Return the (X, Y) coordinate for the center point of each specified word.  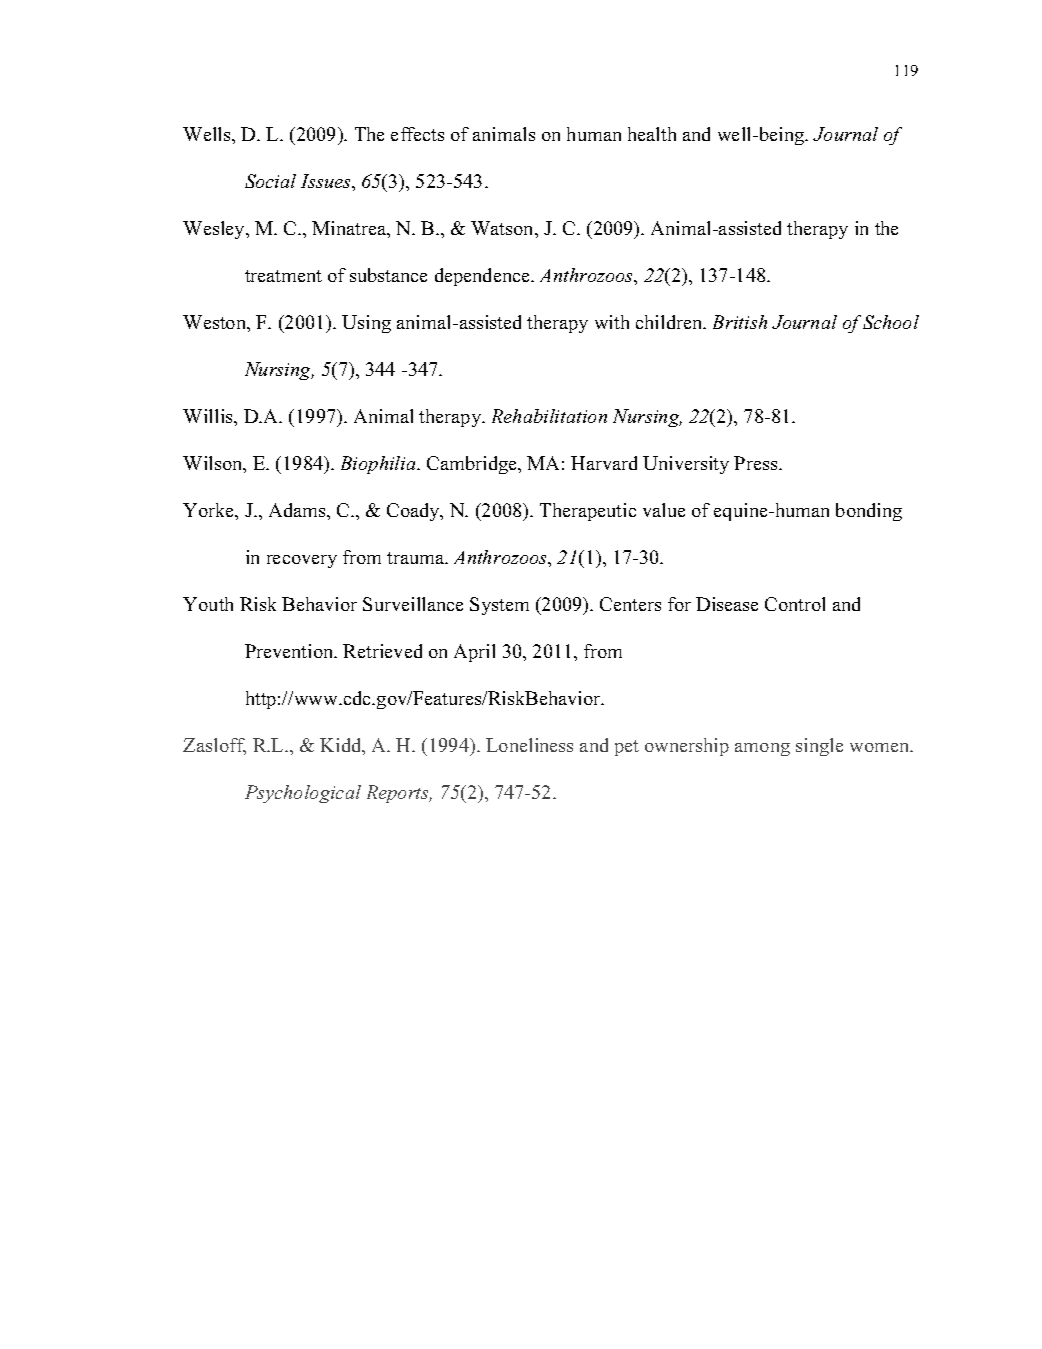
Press (757, 463)
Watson (503, 228)
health (652, 134)
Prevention (290, 651)
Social (270, 181)
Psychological (303, 794)
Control (795, 604)
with (612, 322)
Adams (298, 510)
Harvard (604, 463)
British (740, 322)
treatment (283, 276)
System (499, 606)
